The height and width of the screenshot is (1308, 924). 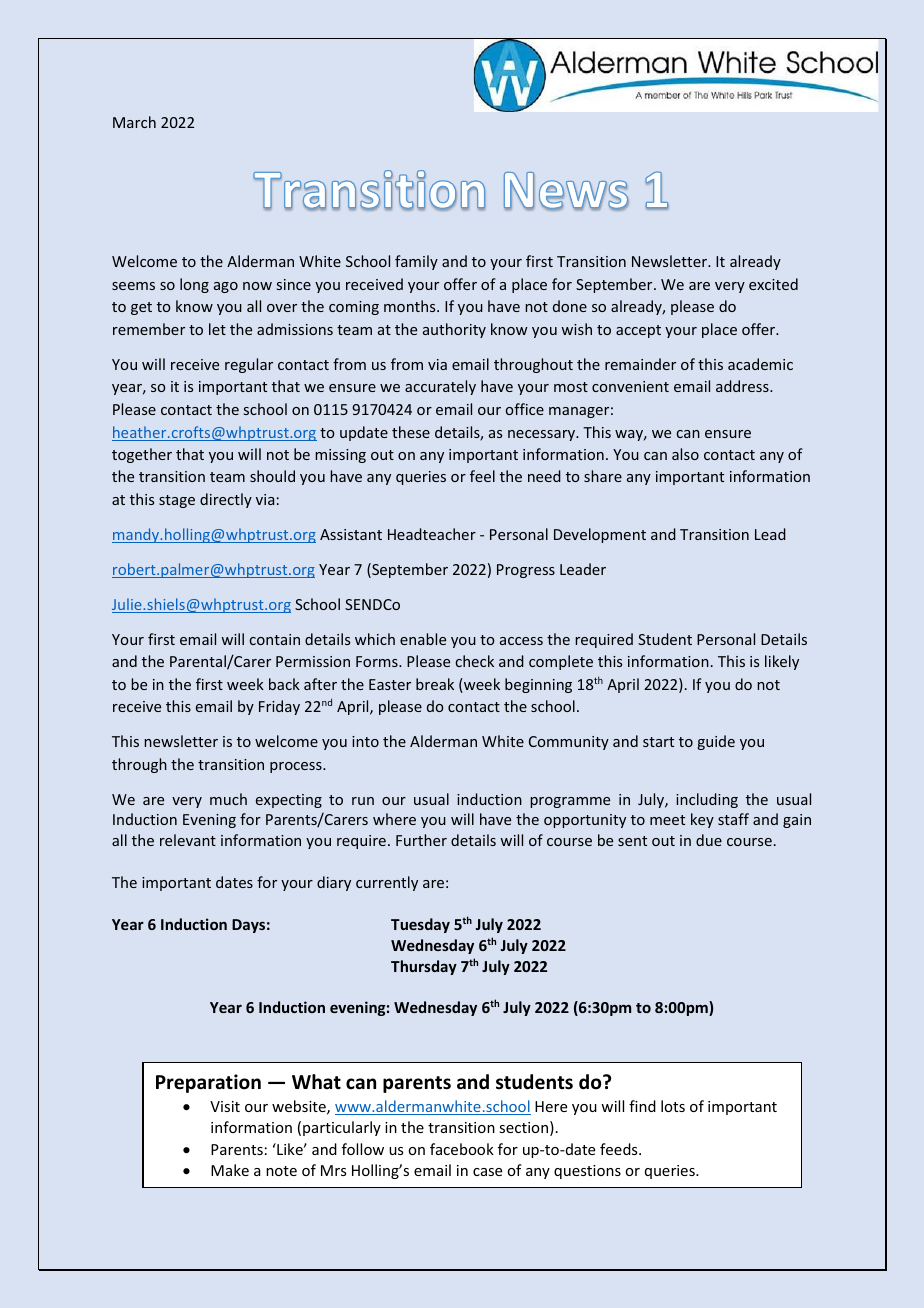 I want to click on excited, so click(x=773, y=284).
